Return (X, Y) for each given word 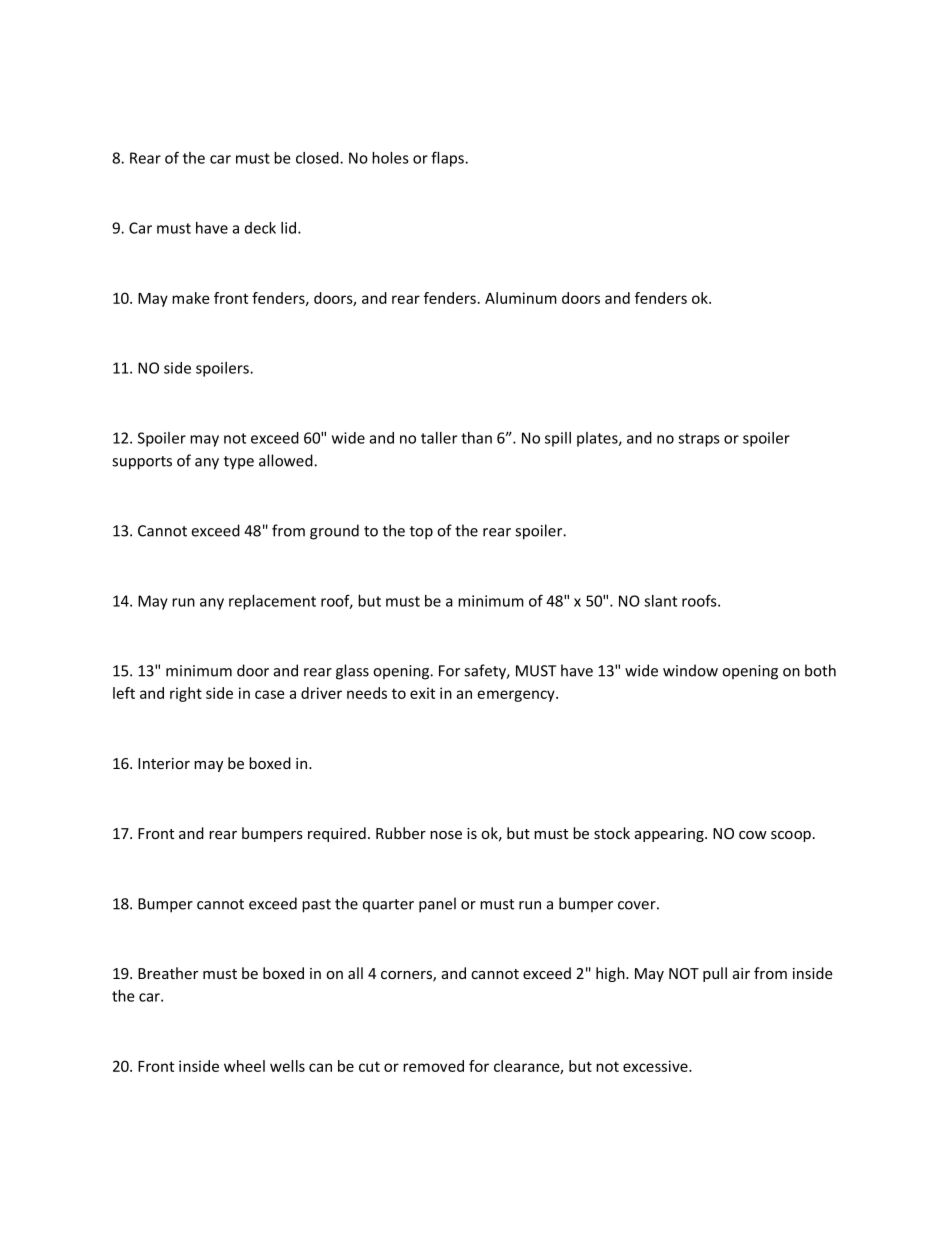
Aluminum (521, 298)
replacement (272, 602)
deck (260, 228)
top (421, 533)
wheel (244, 1066)
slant (660, 601)
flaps (448, 159)
